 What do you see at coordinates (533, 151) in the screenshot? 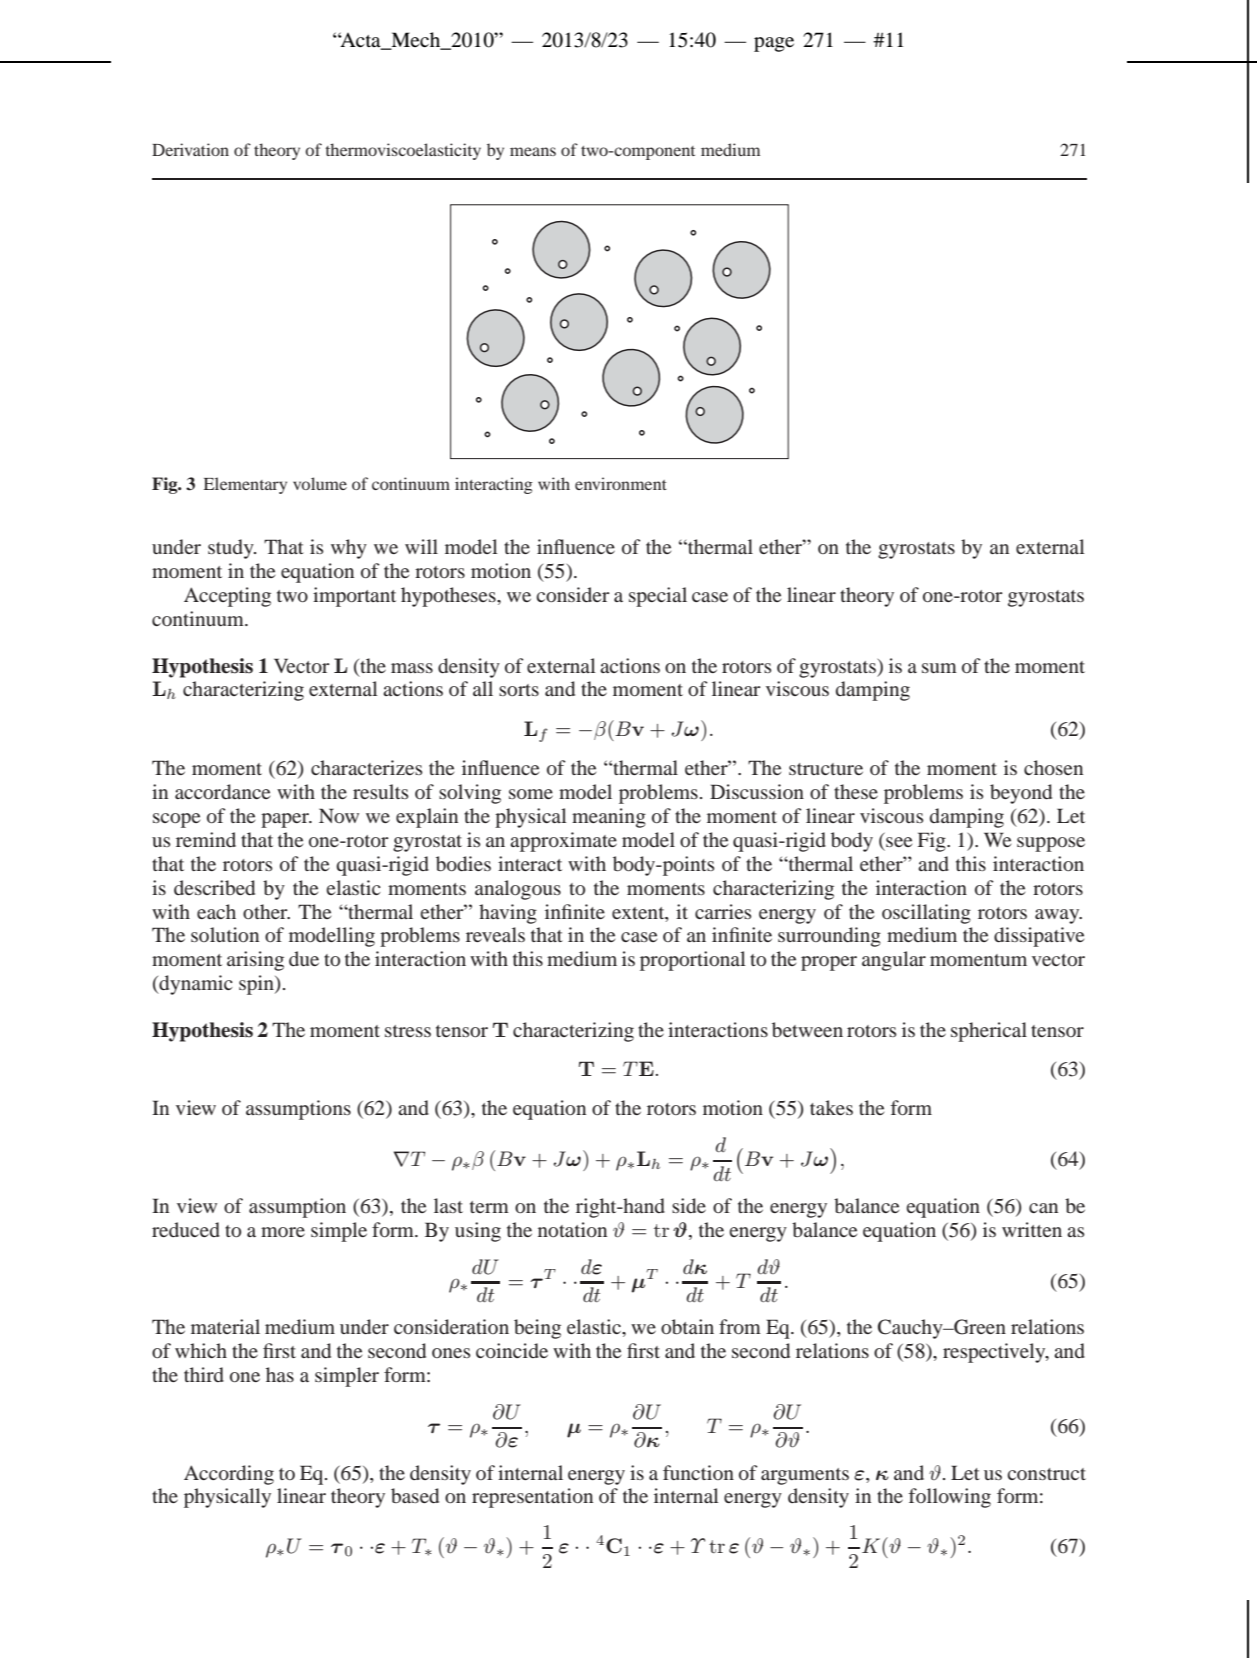
I see `means` at bounding box center [533, 151].
